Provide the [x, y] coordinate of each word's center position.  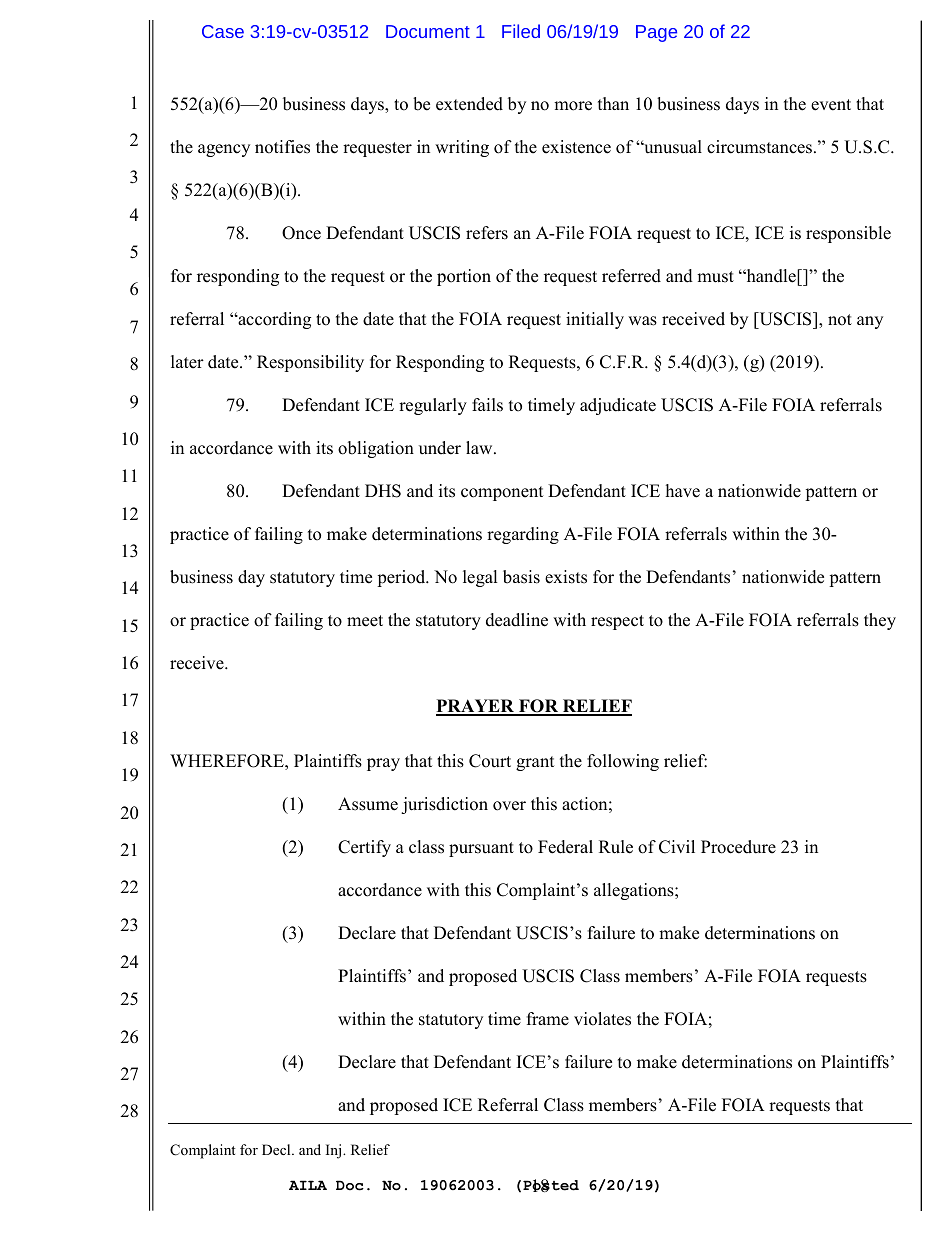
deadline [517, 620]
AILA [308, 1185]
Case [223, 31]
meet [365, 621]
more [573, 106]
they [880, 621]
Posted [551, 1186]
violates [602, 1019]
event [831, 105]
